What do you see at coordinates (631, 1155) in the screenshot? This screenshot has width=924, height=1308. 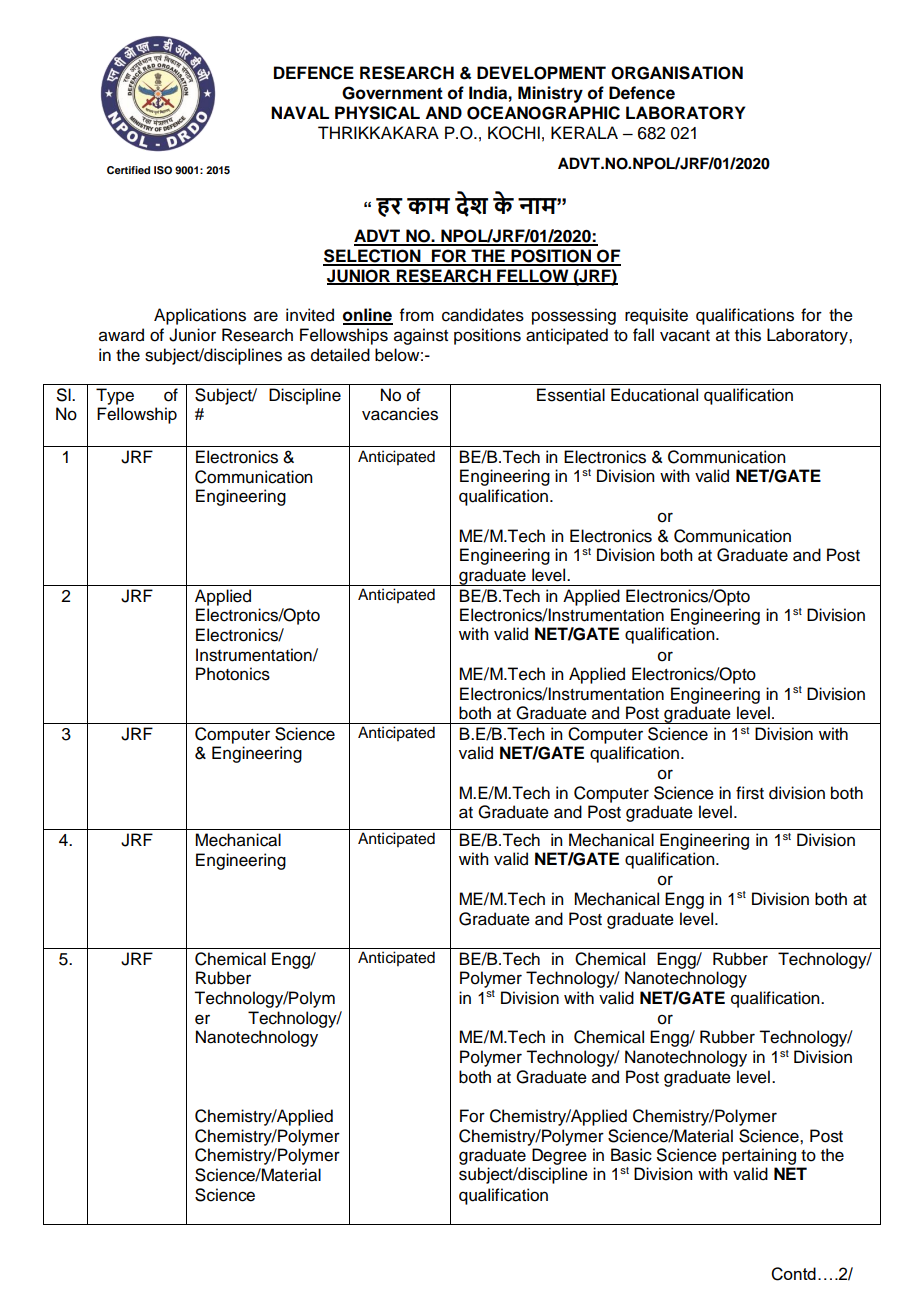 I see `Basic` at bounding box center [631, 1155].
